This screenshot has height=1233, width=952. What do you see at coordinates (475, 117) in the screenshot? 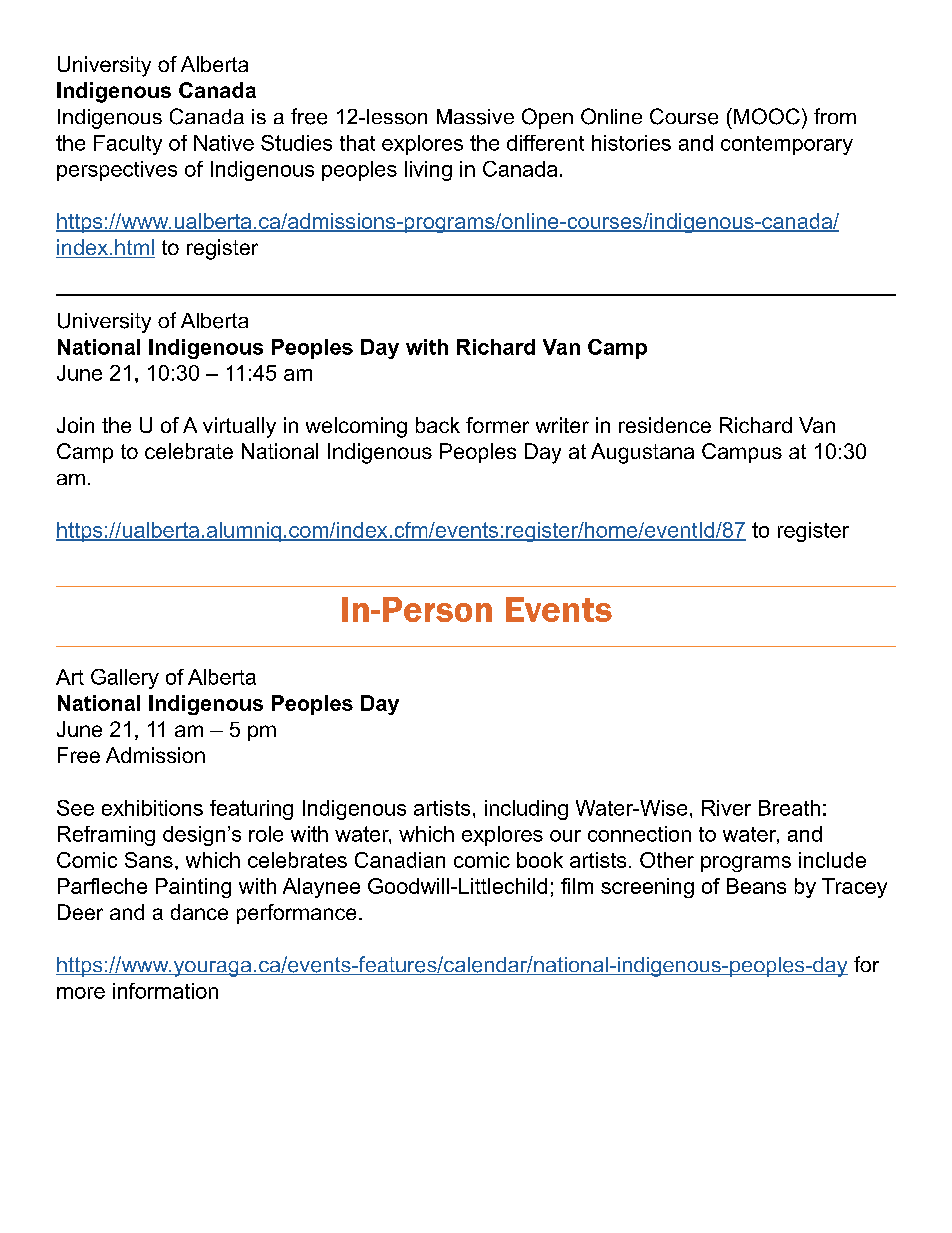
I see `Massive` at bounding box center [475, 117].
